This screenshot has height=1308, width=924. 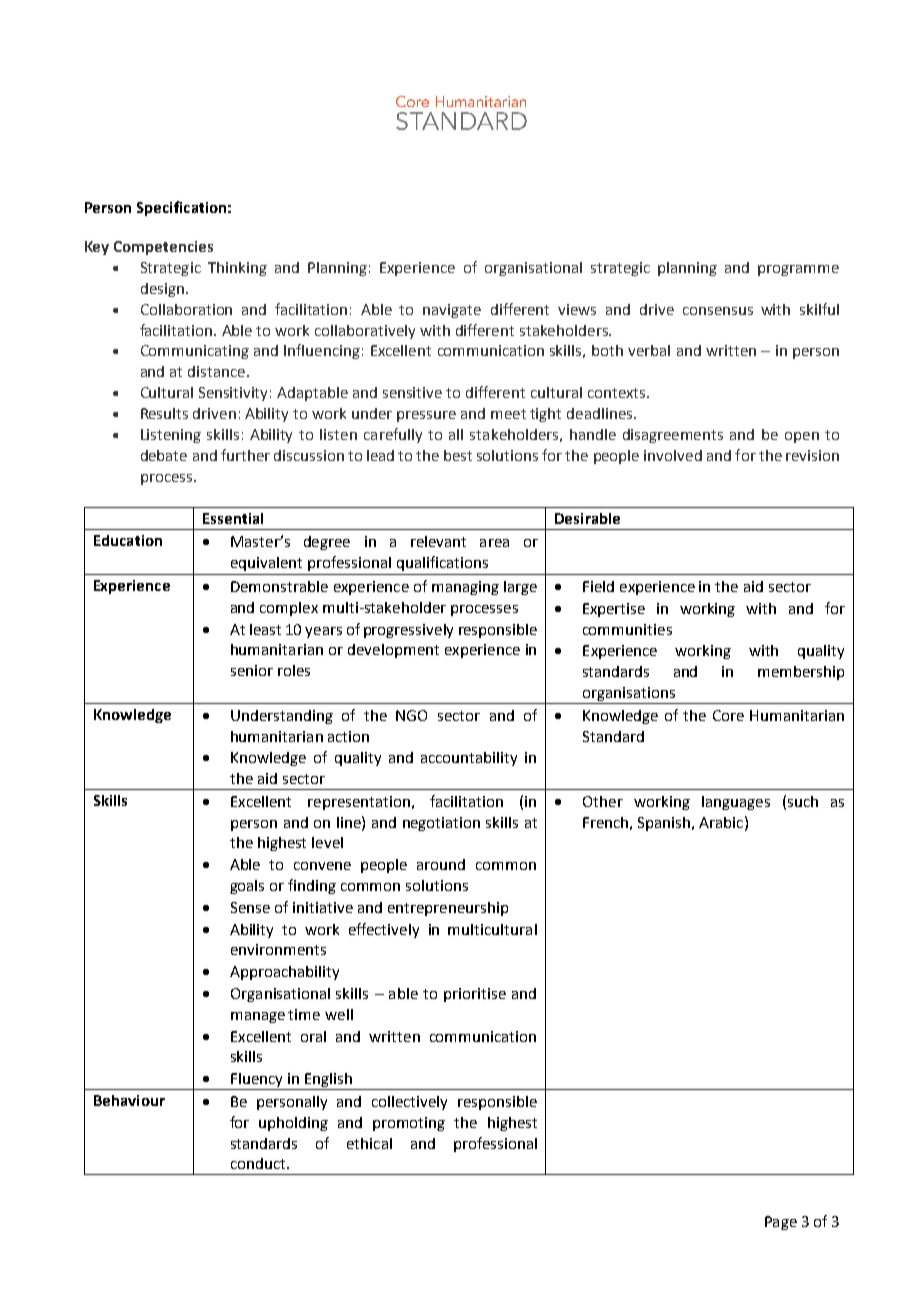 What do you see at coordinates (259, 1163) in the screenshot?
I see `conduct` at bounding box center [259, 1163].
